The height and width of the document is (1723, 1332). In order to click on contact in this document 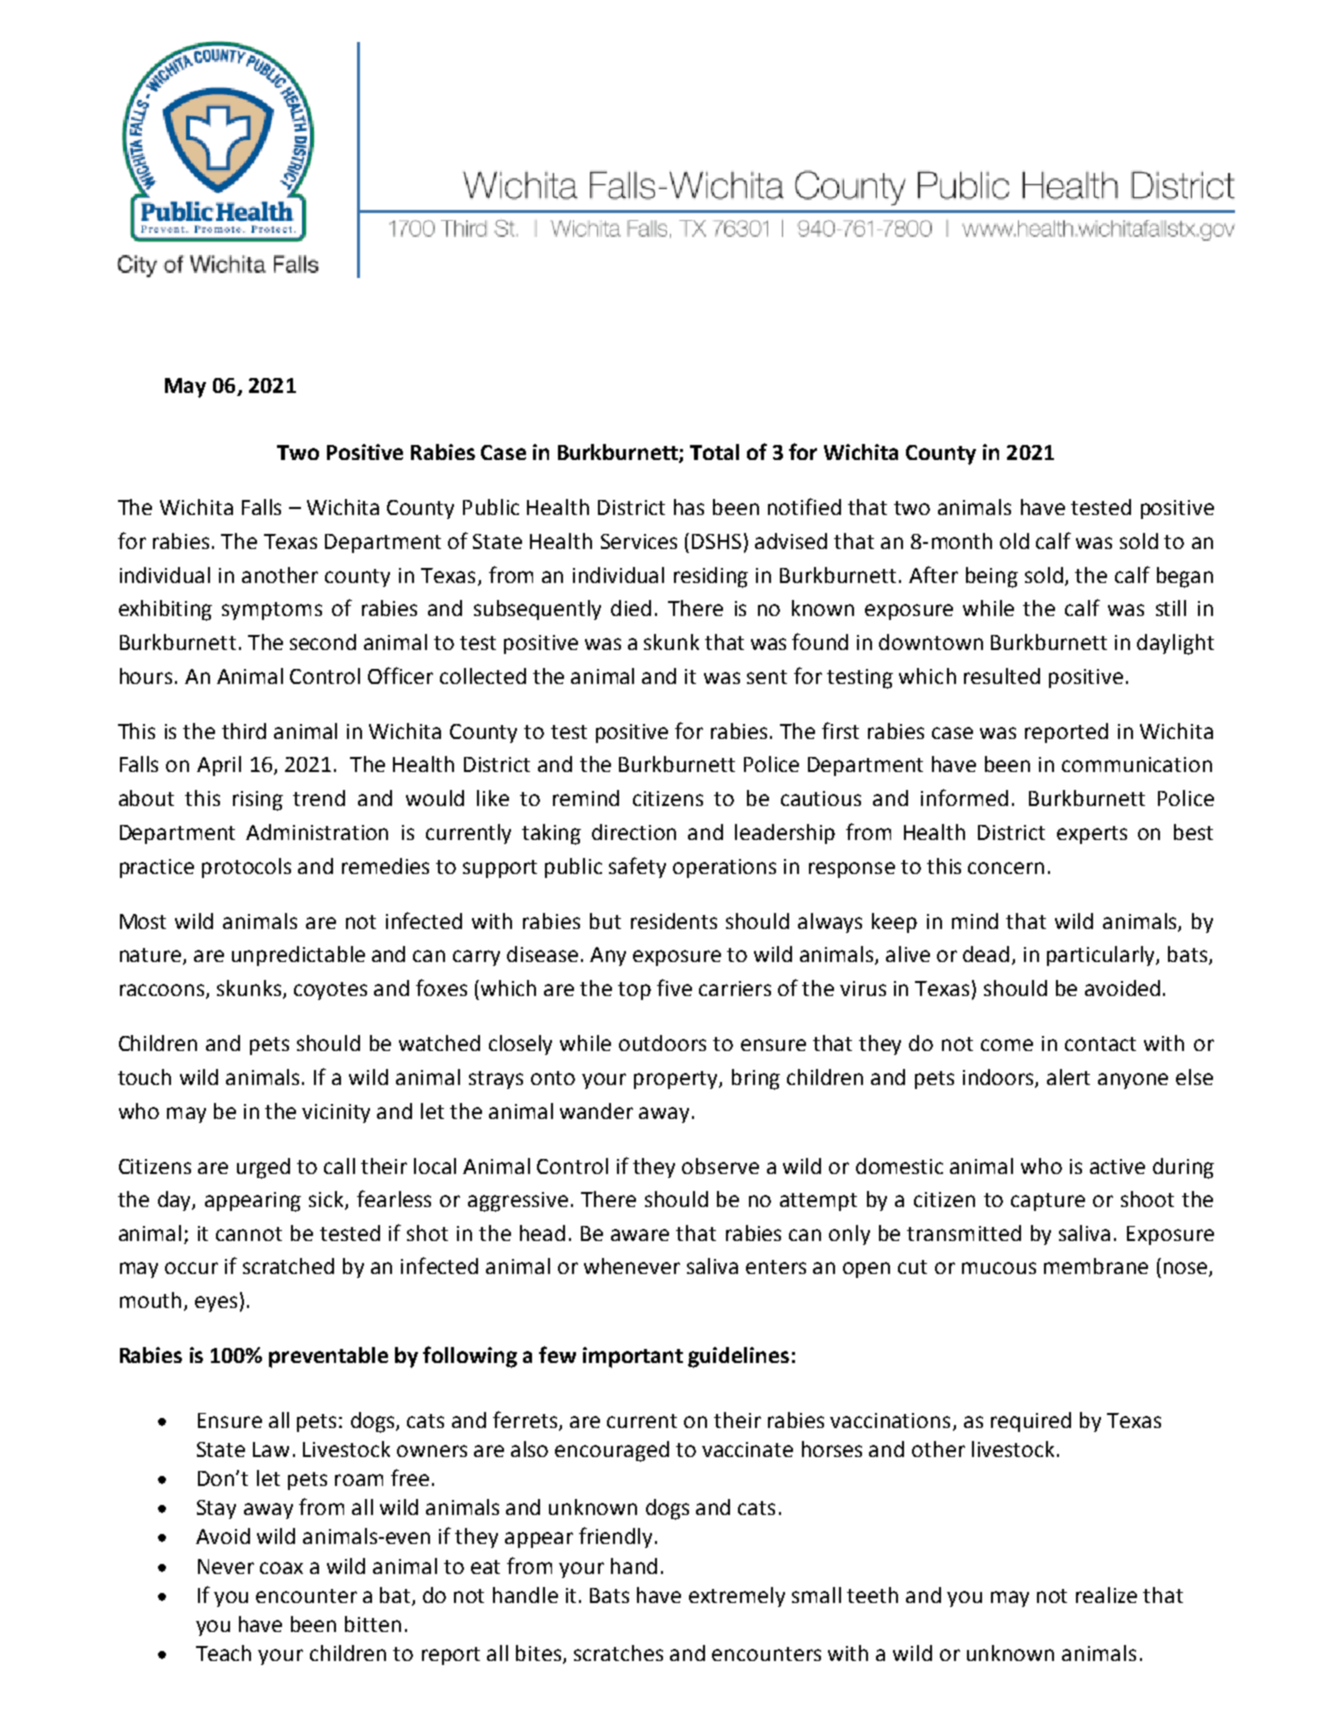, I will do `click(1100, 1044)`.
